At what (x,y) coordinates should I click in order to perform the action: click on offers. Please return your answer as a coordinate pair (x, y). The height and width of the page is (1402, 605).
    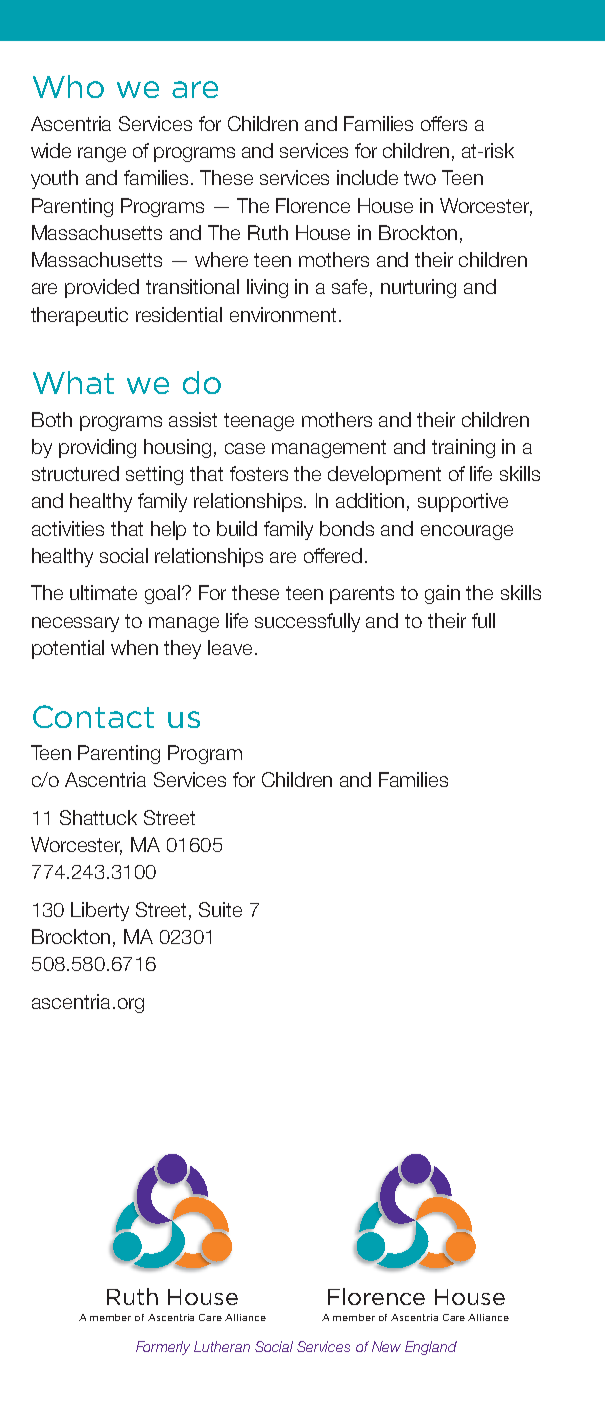
    Looking at the image, I should click on (444, 123).
